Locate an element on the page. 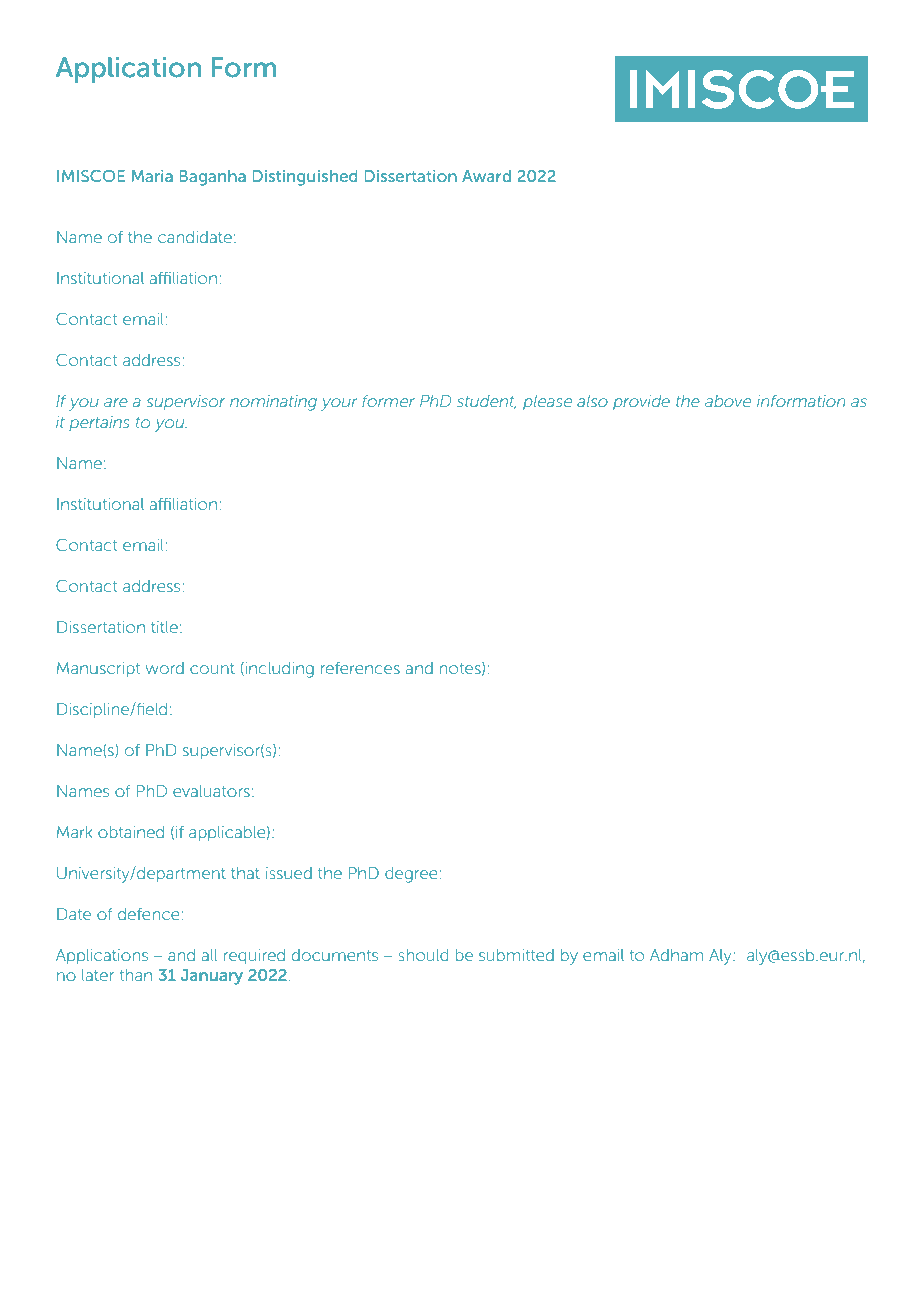 Image resolution: width=924 pixels, height=1308 pixels. references is located at coordinates (360, 668).
